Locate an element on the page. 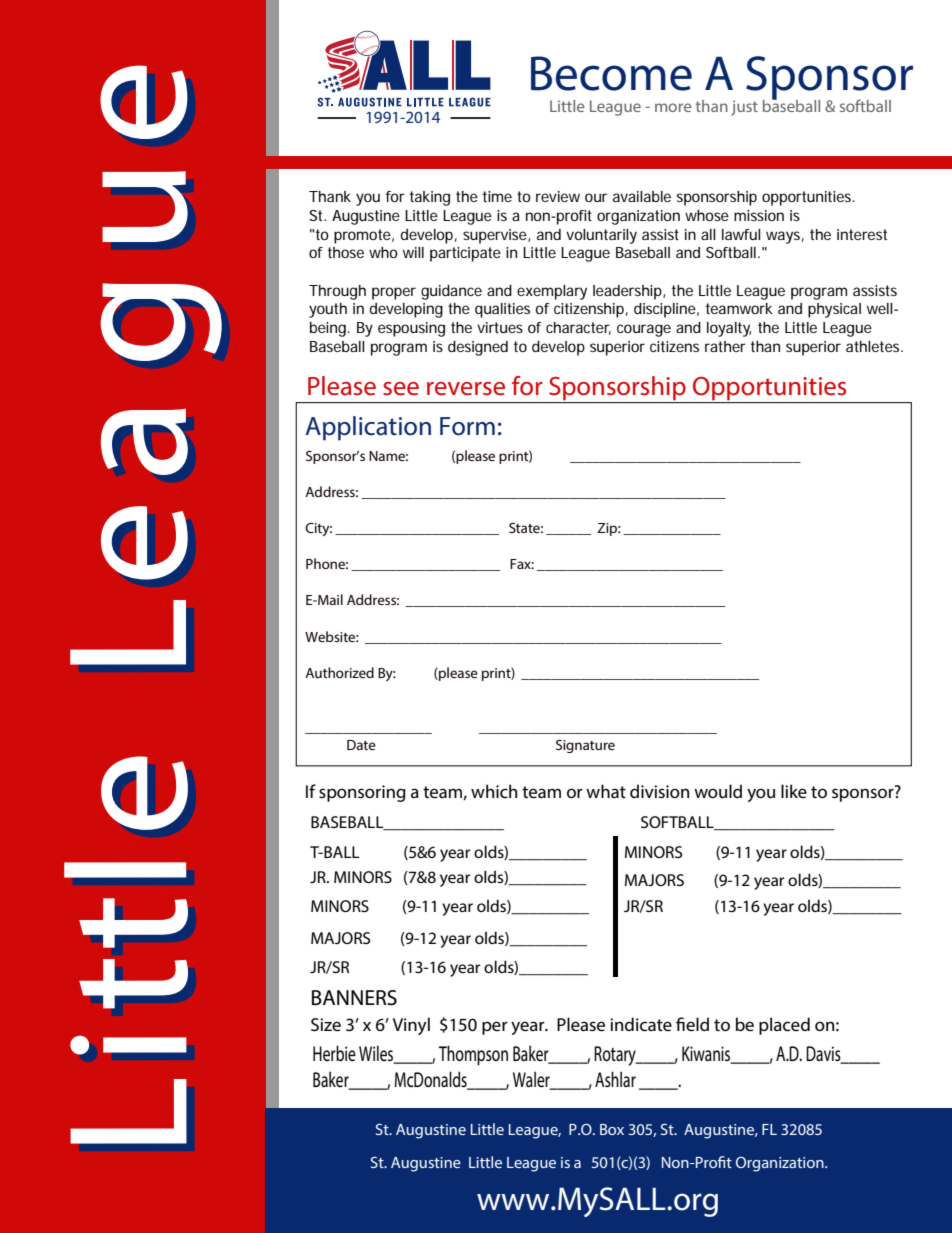 This page has width=952, height=1233. Become is located at coordinates (611, 73).
